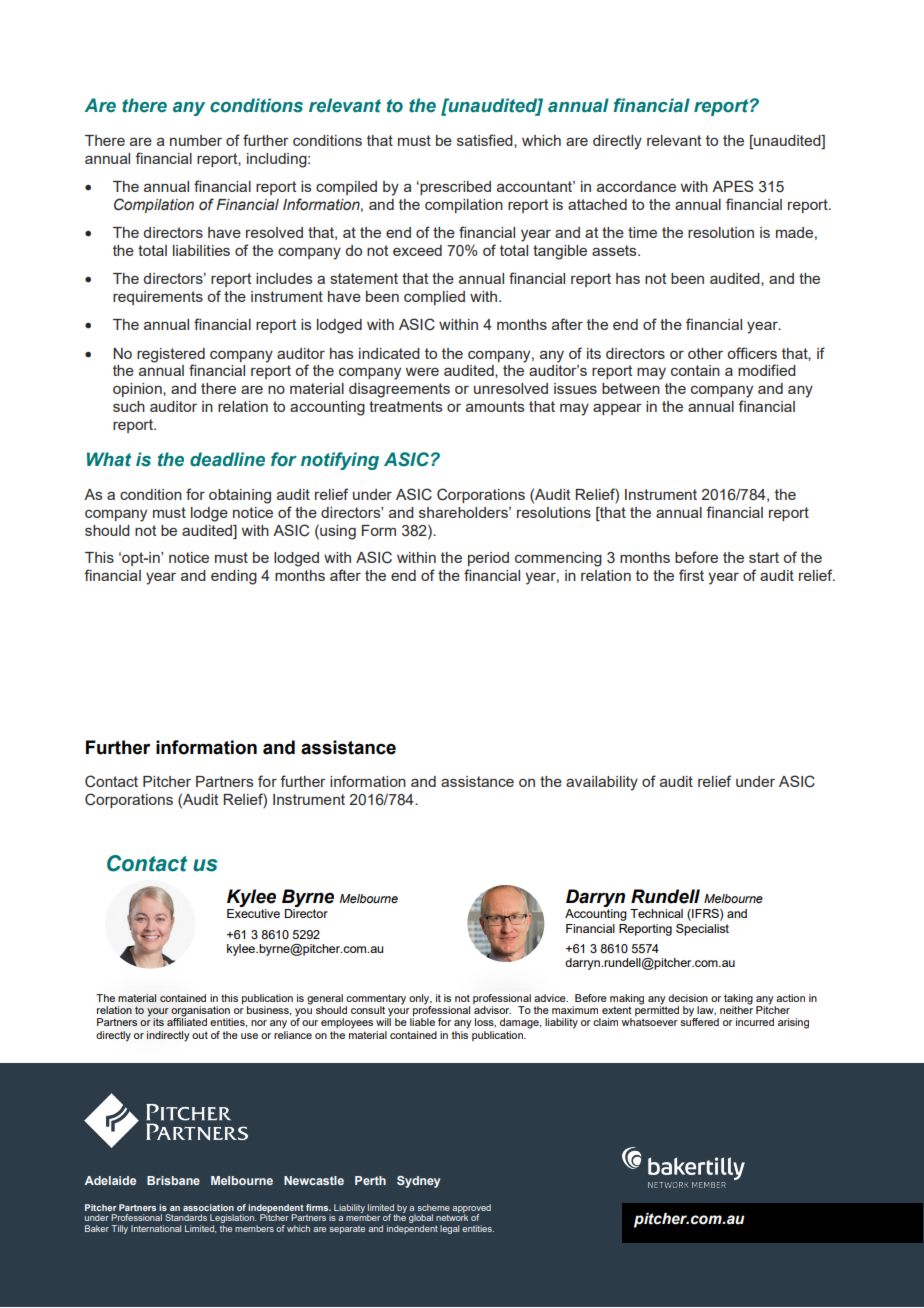 The width and height of the document is (924, 1308). Describe the element at coordinates (173, 1180) in the document. I see `Brisbane` at that location.
